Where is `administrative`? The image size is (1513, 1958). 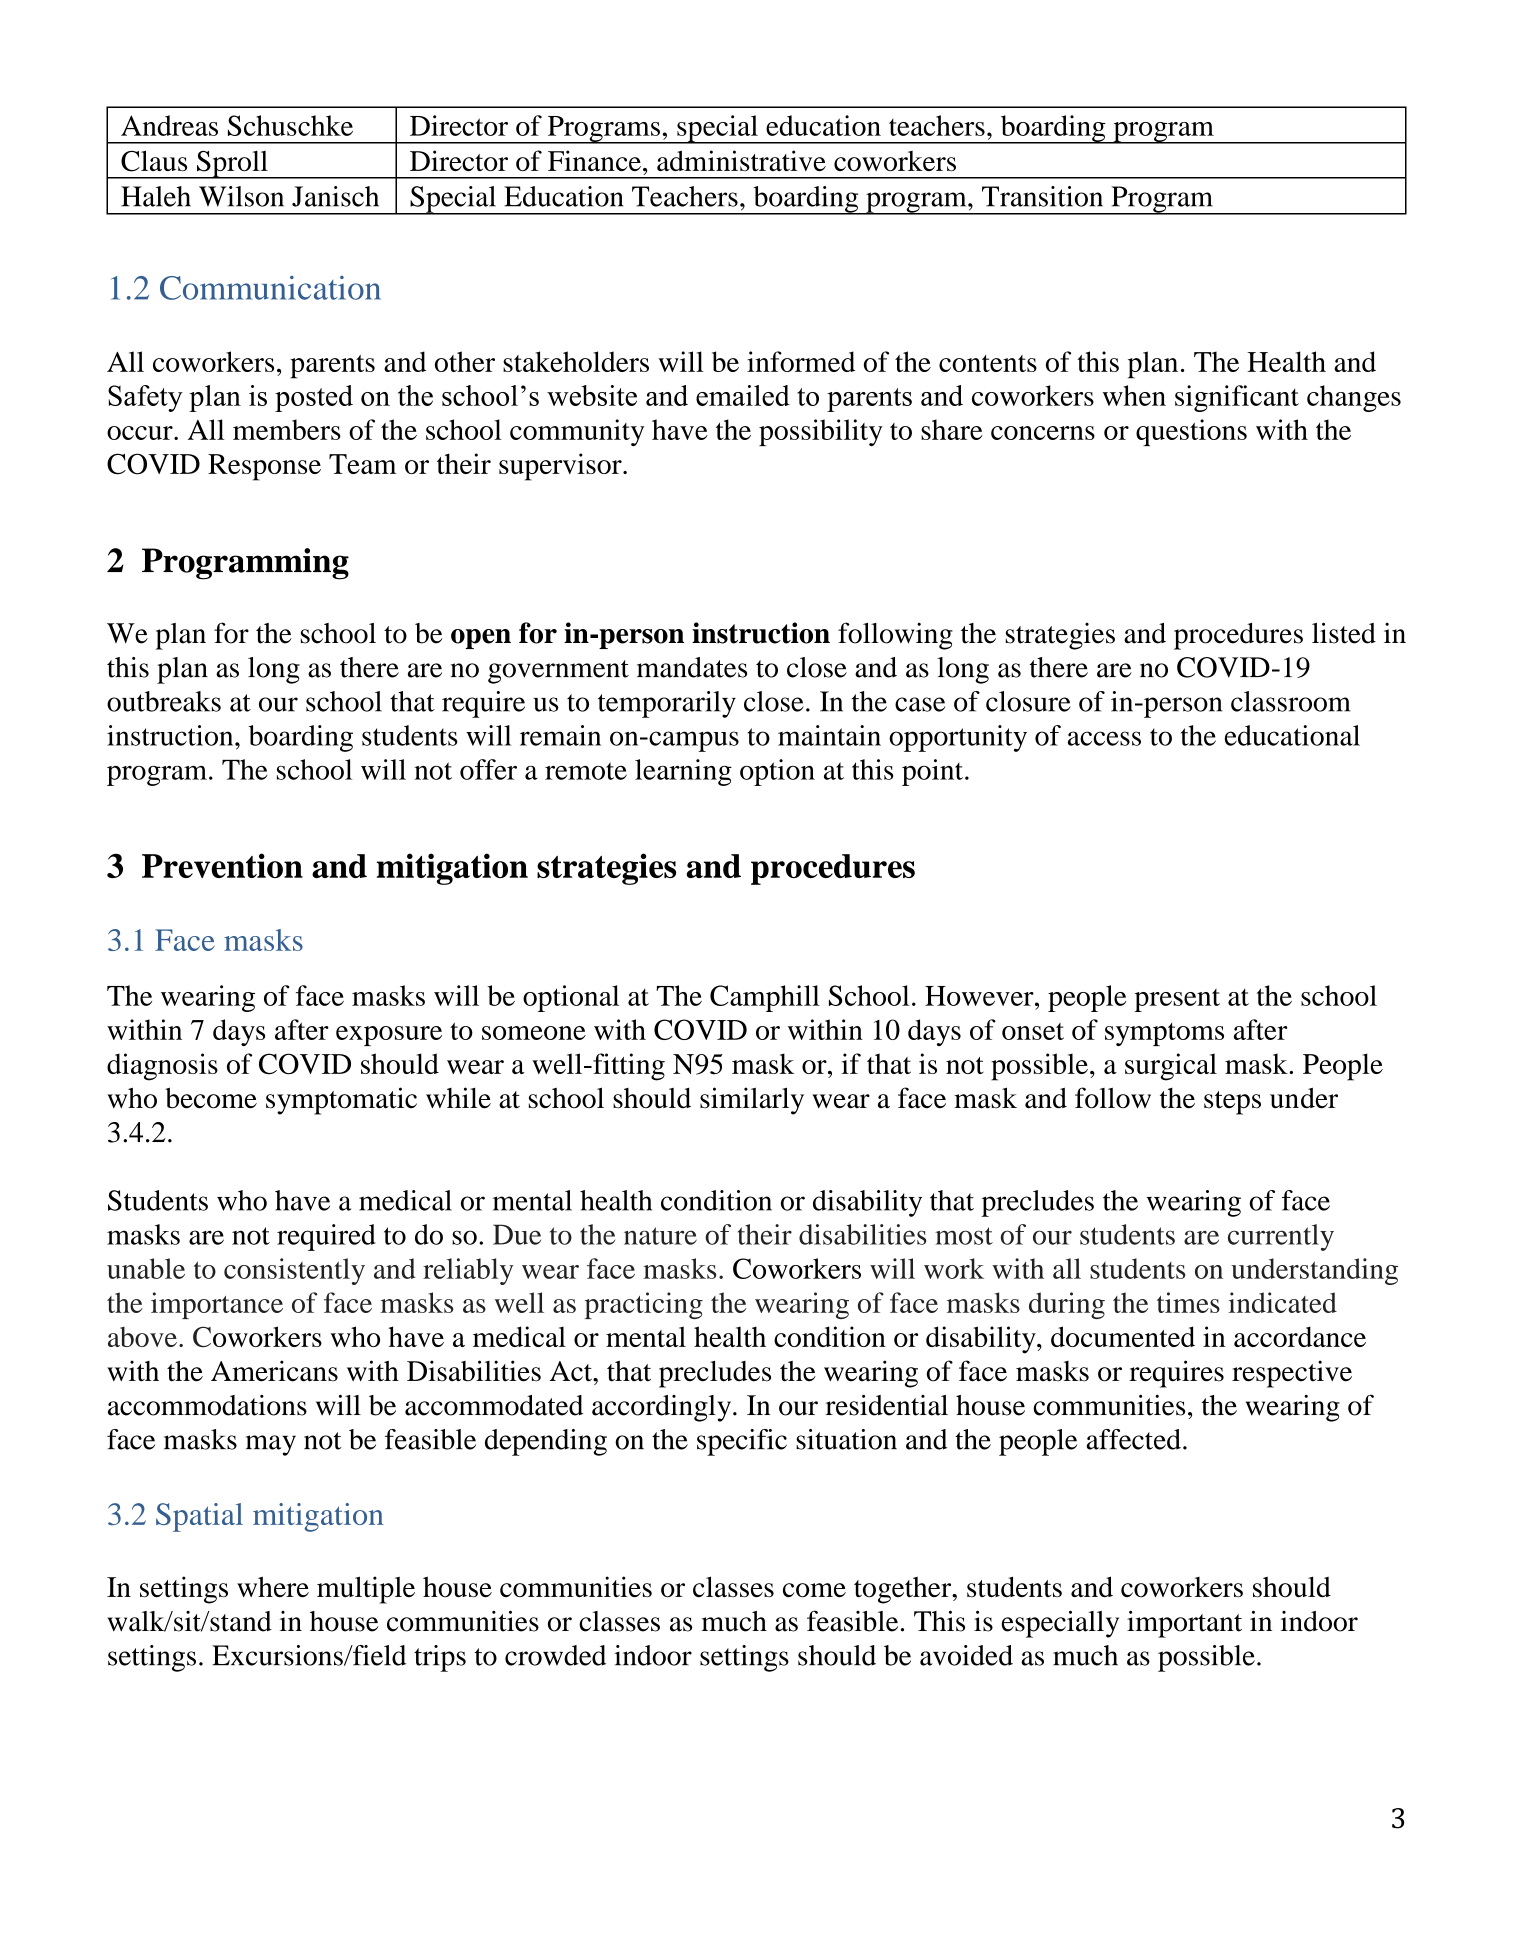 administrative is located at coordinates (741, 160).
